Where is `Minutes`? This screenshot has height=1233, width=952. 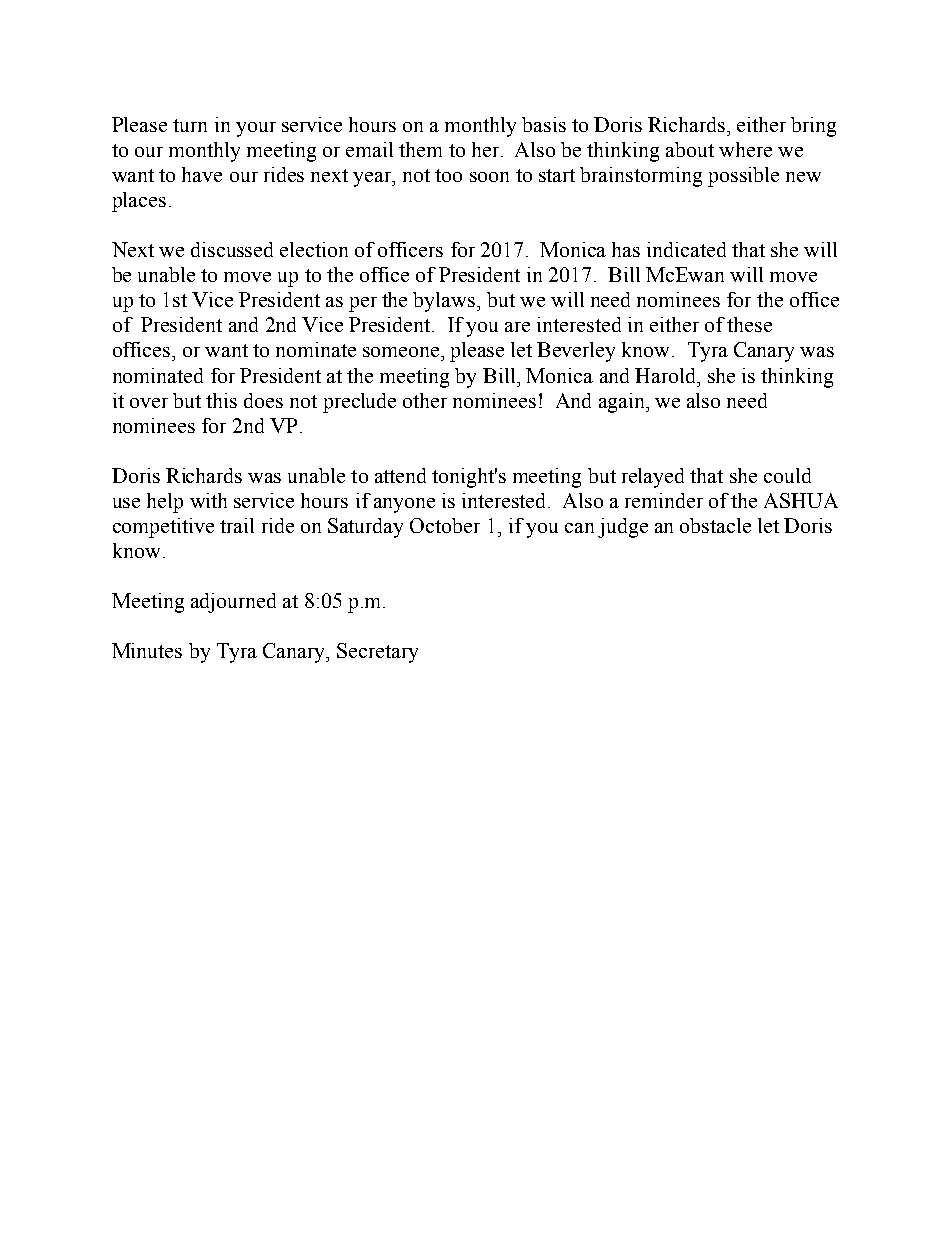
Minutes is located at coordinates (147, 650).
